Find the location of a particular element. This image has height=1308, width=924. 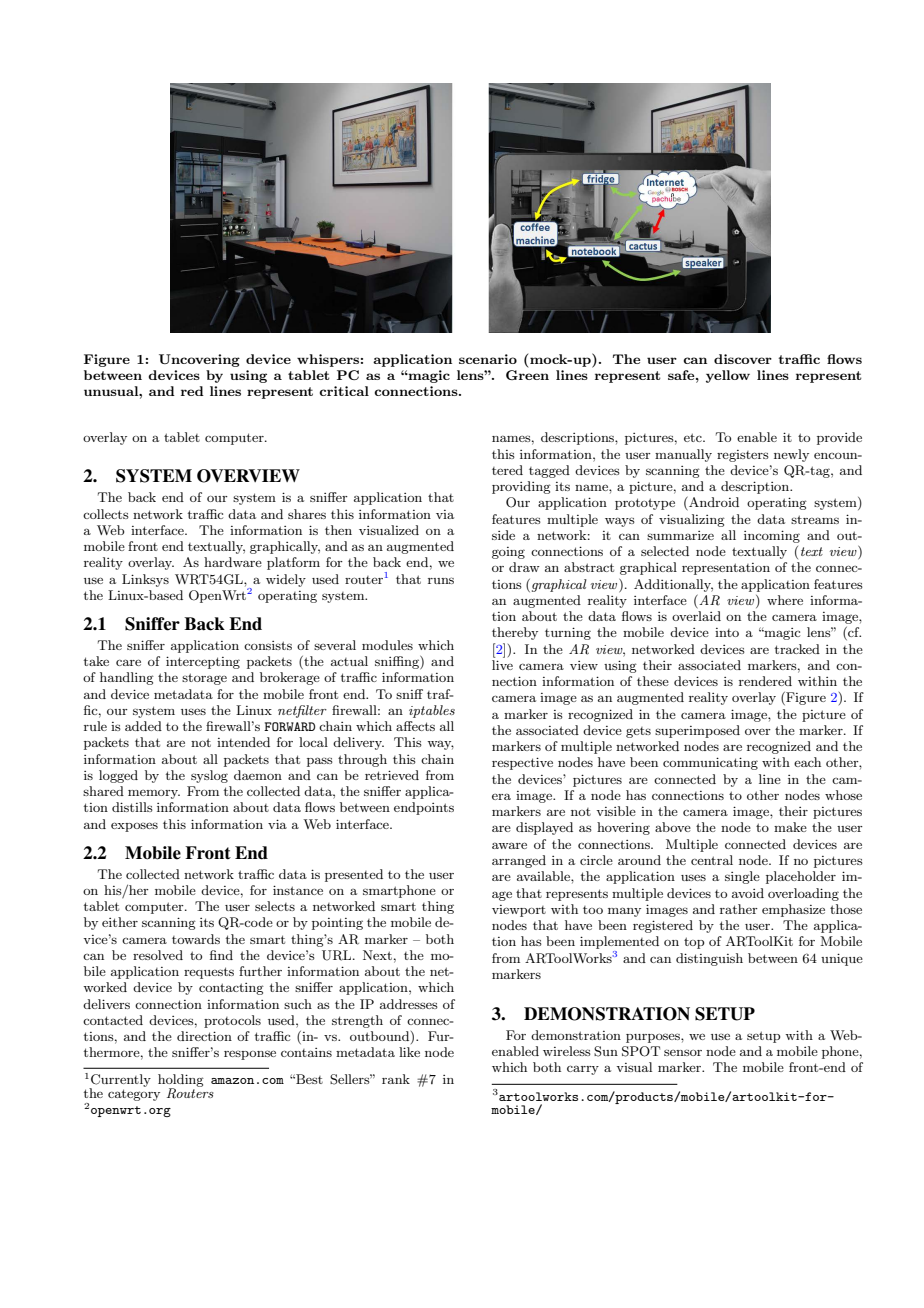

sensor is located at coordinates (683, 1052).
